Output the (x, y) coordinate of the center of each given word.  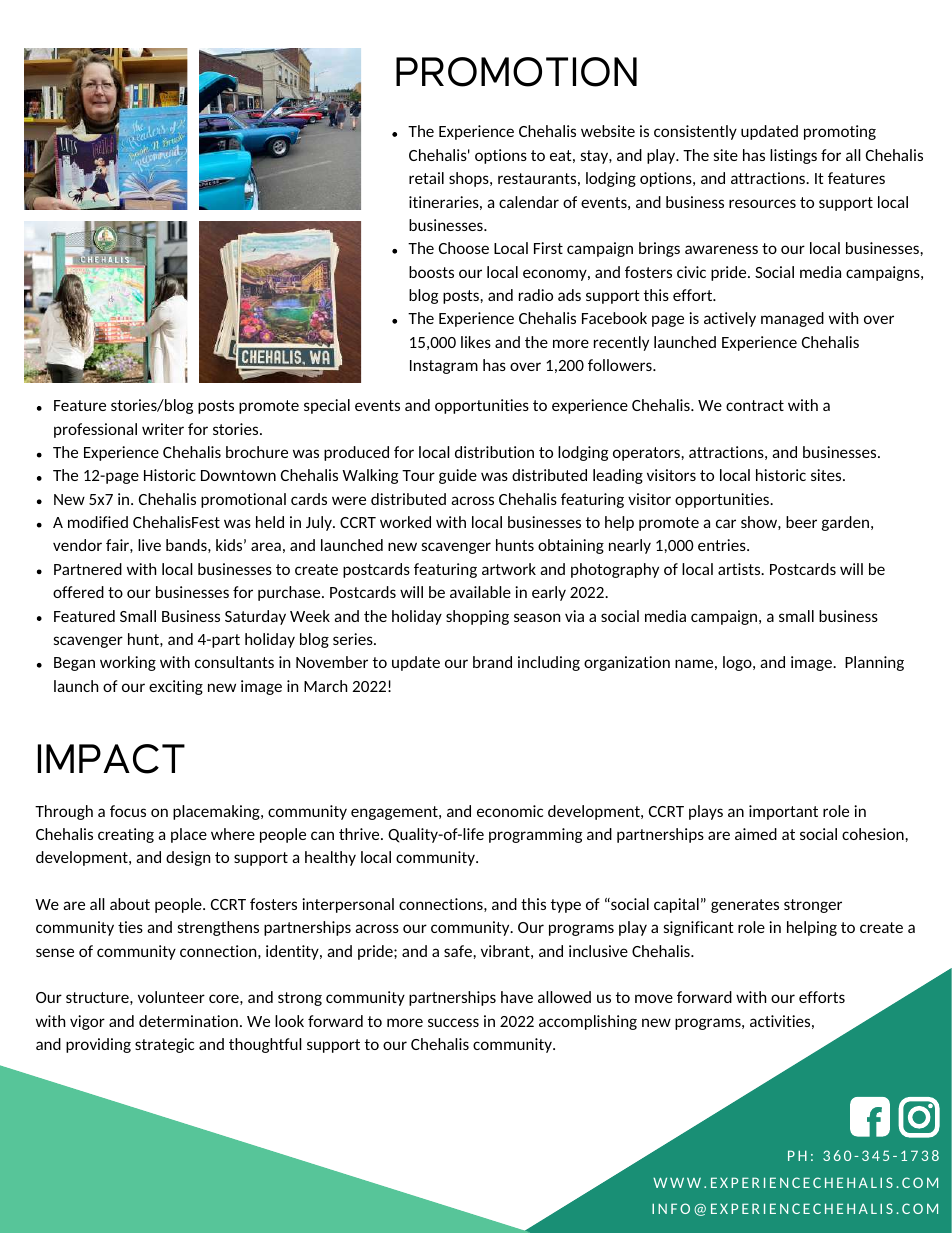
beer (801, 522)
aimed (756, 834)
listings (793, 156)
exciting (176, 687)
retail (426, 178)
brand (492, 662)
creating (126, 835)
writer (163, 429)
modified (98, 522)
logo (738, 663)
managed (792, 319)
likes (476, 342)
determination (188, 1021)
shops (470, 179)
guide (458, 476)
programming (535, 835)
